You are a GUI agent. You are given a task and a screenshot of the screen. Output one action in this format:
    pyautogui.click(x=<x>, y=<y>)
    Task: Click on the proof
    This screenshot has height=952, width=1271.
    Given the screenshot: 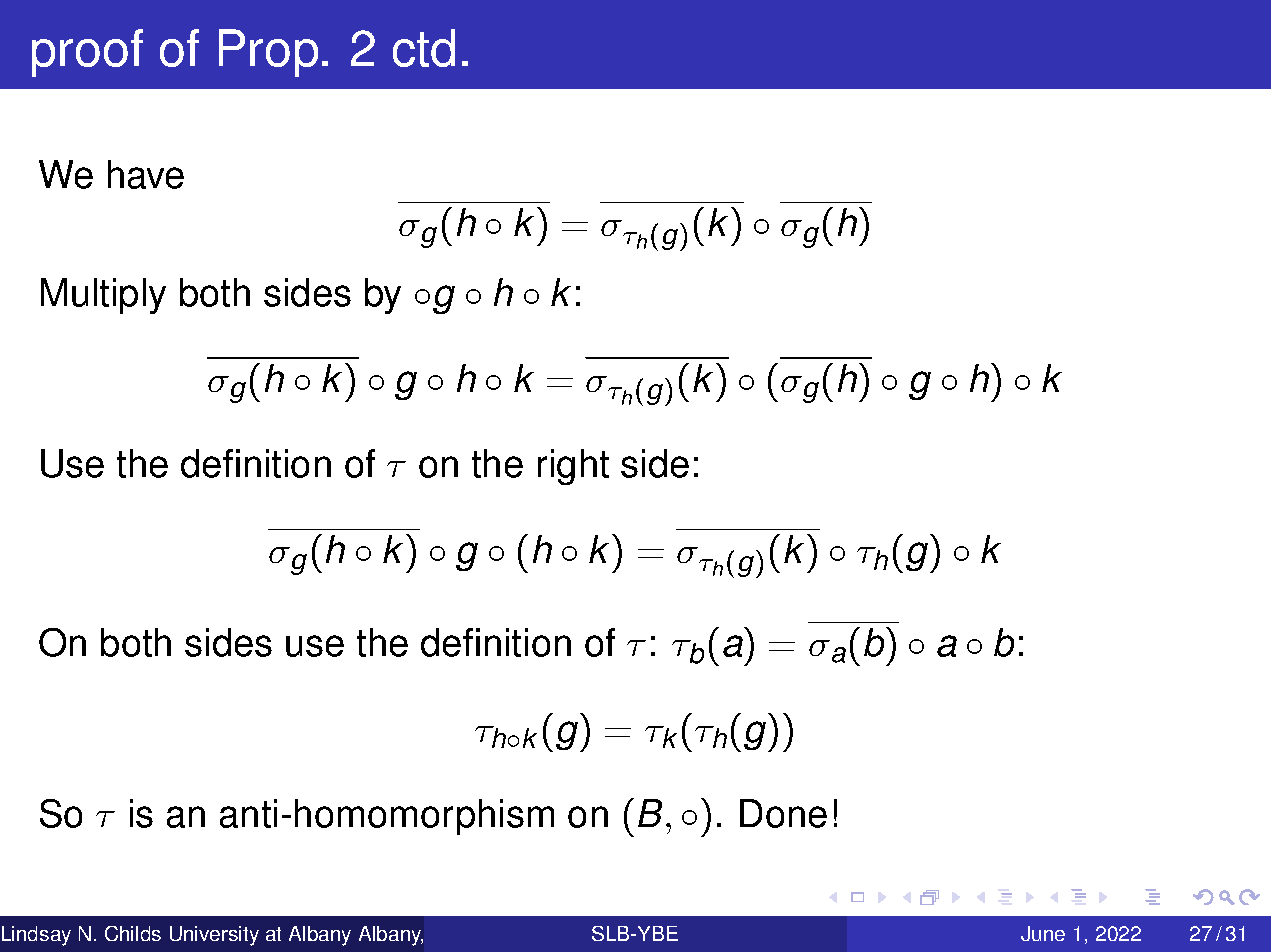 What is the action you would take?
    pyautogui.click(x=87, y=53)
